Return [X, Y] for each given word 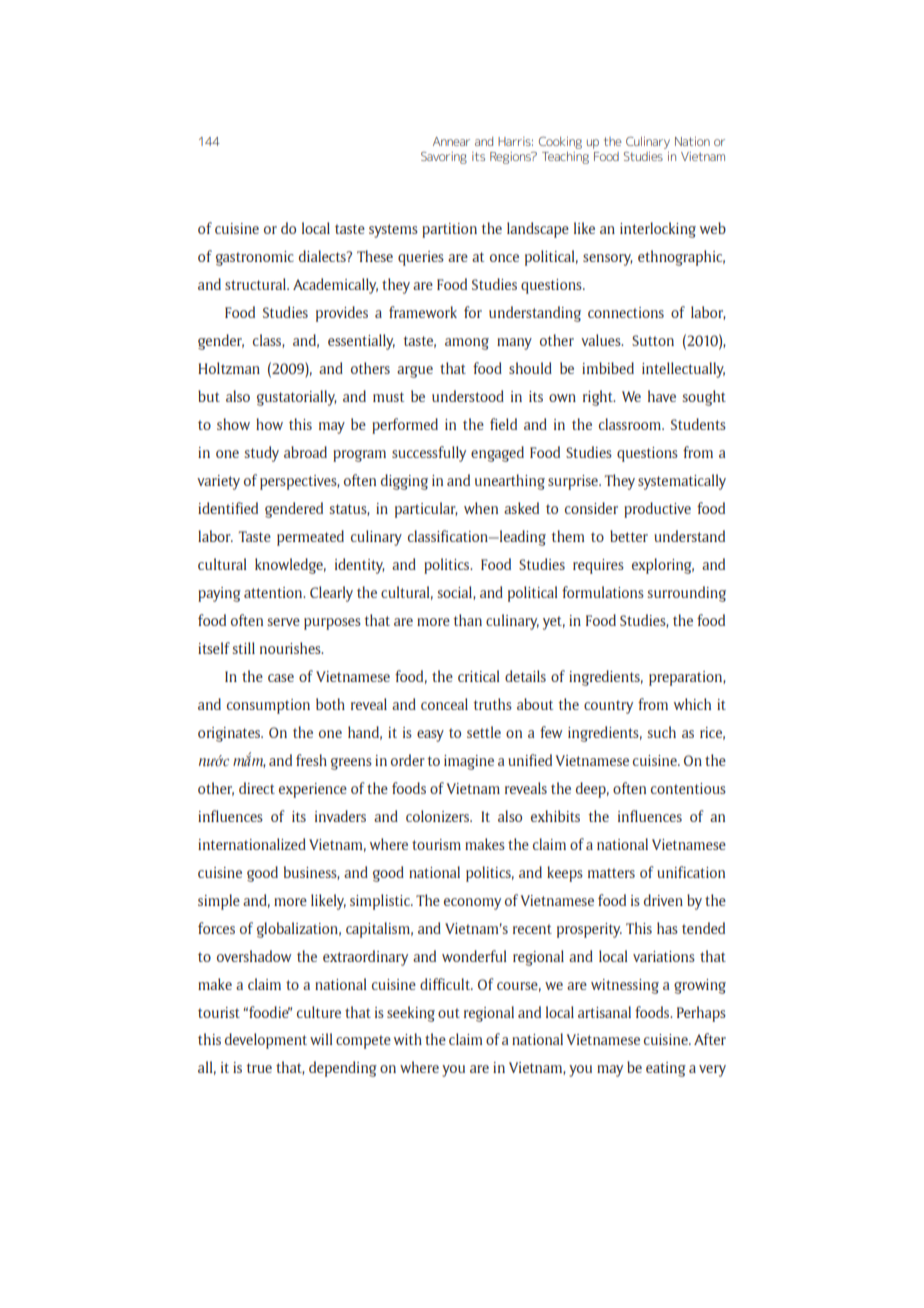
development [266, 1041]
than [467, 620]
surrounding [687, 594]
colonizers [439, 816]
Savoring [444, 158]
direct [257, 788]
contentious [688, 788]
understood [468, 396]
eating [666, 1069]
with [408, 1039]
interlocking [658, 230]
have [662, 396]
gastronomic [255, 258]
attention [274, 592]
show [233, 424]
